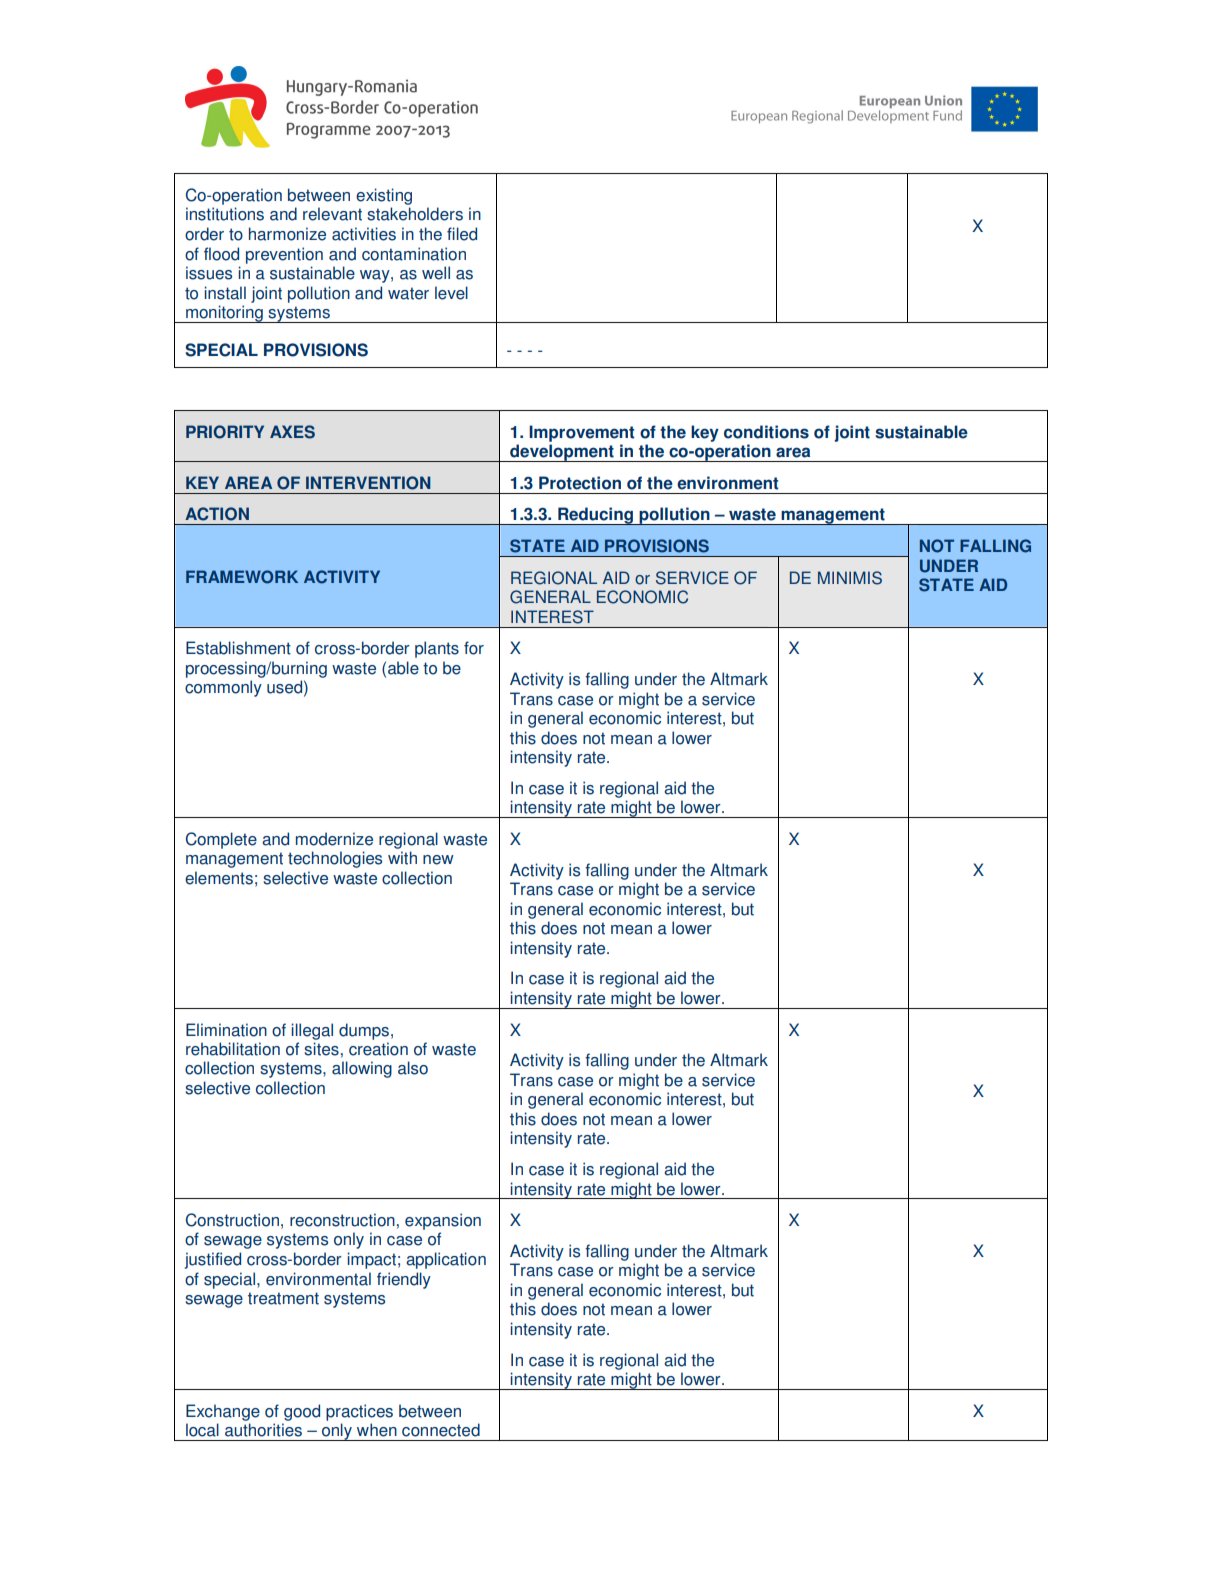  Describe the element at coordinates (462, 234) in the screenshot. I see `filed` at that location.
